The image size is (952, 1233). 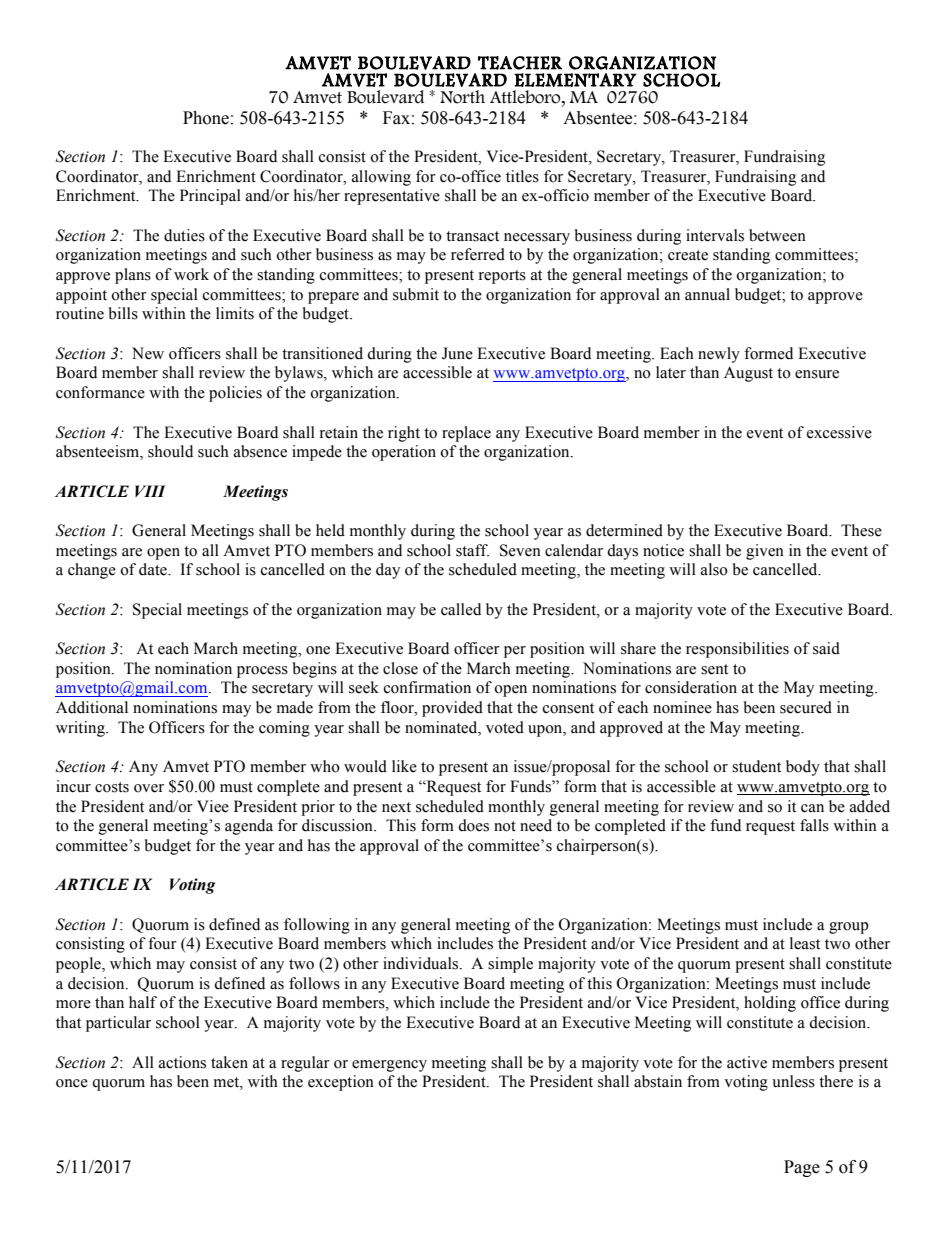 I want to click on between, so click(x=777, y=235).
